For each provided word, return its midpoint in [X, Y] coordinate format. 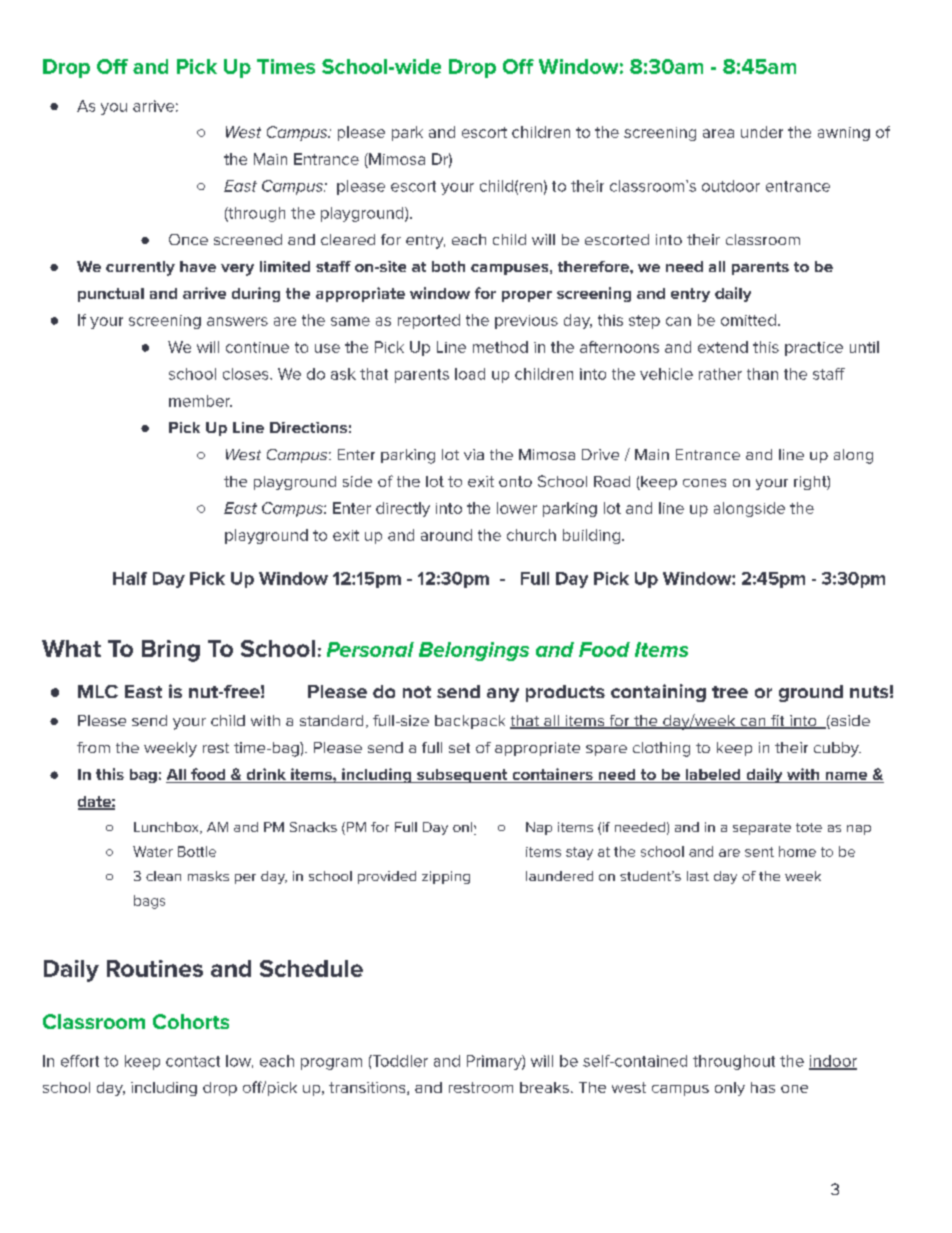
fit [778, 722]
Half [130, 578]
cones [704, 483]
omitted [748, 320]
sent [759, 852]
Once [188, 239]
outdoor [731, 186]
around [446, 535]
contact [193, 1061]
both [448, 266]
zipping [446, 877]
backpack [470, 722]
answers [237, 321]
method [500, 347]
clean [163, 876]
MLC [98, 691]
